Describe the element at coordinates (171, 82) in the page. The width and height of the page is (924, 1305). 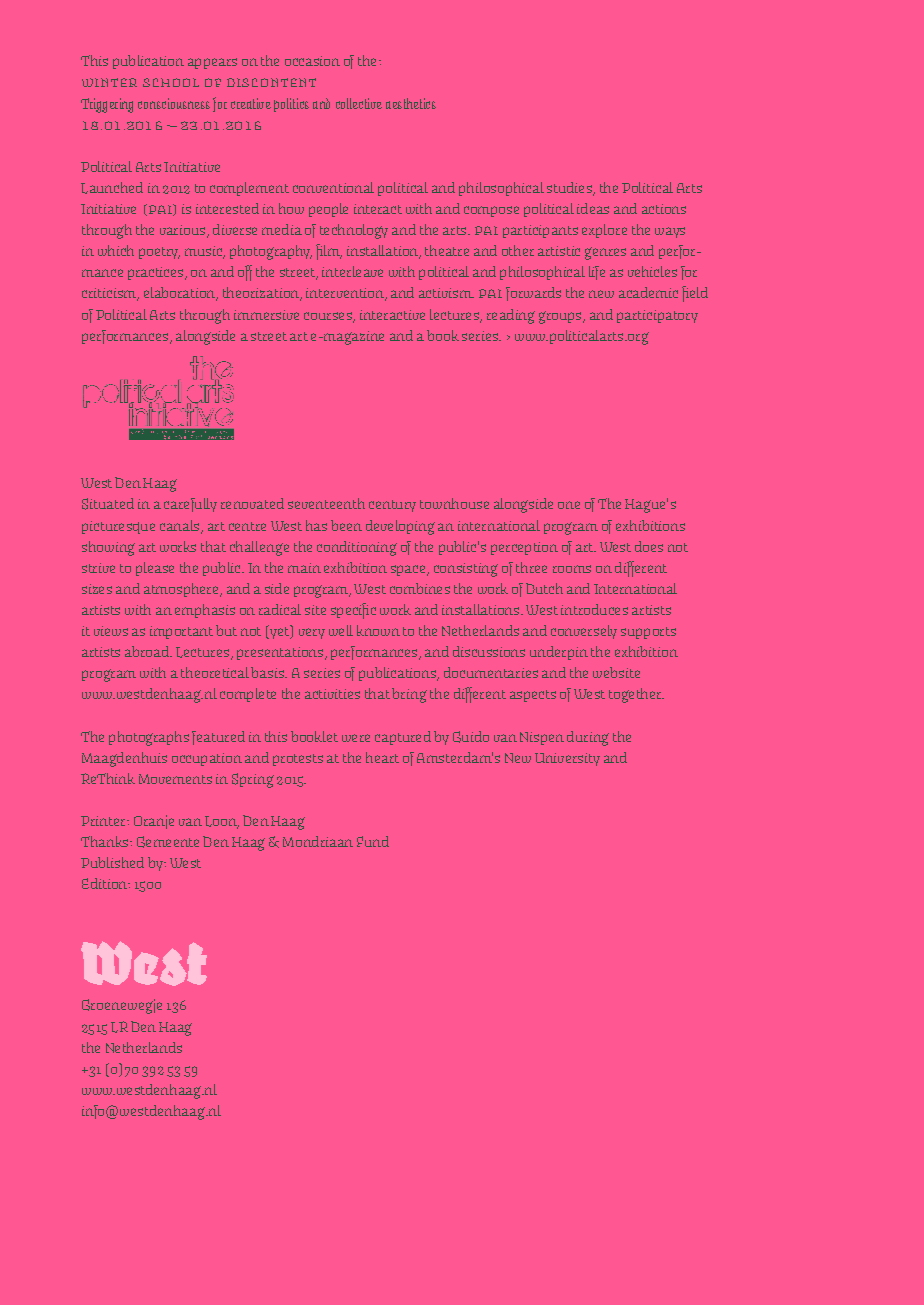
I see `school` at that location.
